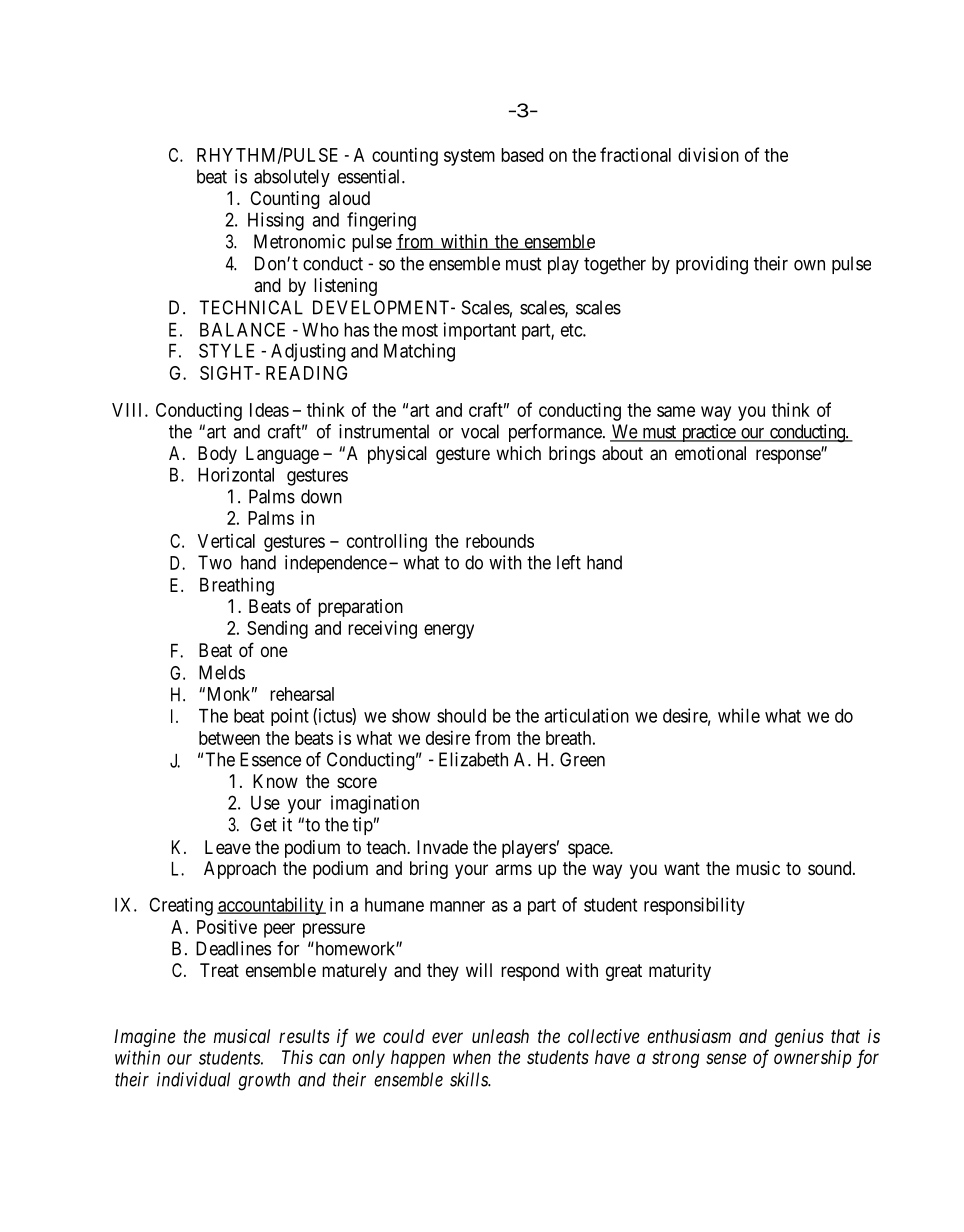 The image size is (964, 1232). What do you see at coordinates (739, 715) in the page?
I see `while` at bounding box center [739, 715].
